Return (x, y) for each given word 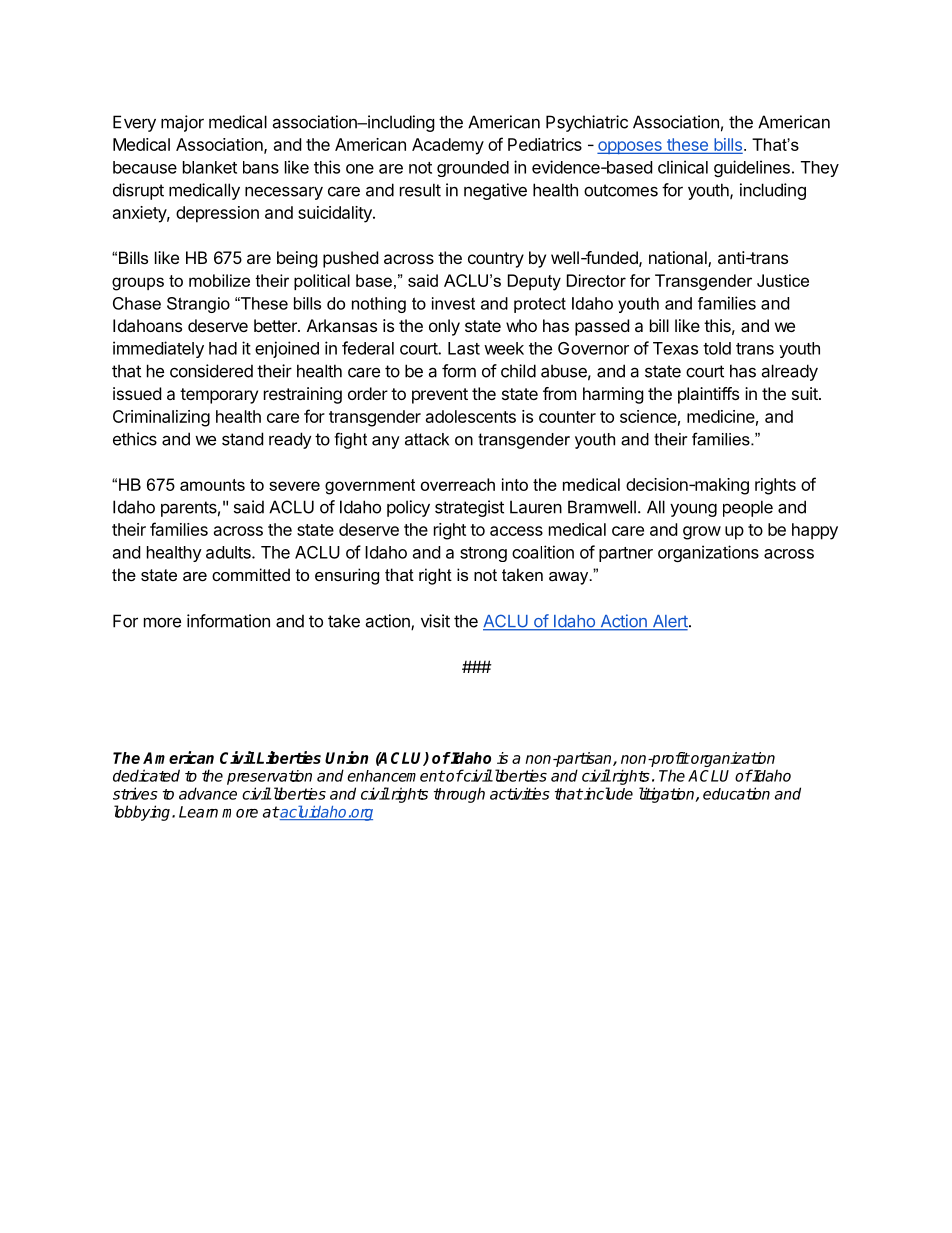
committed (251, 574)
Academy (448, 146)
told (717, 348)
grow (702, 533)
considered (211, 371)
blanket (210, 167)
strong (483, 554)
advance (208, 793)
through (459, 795)
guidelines (752, 168)
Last (464, 348)
